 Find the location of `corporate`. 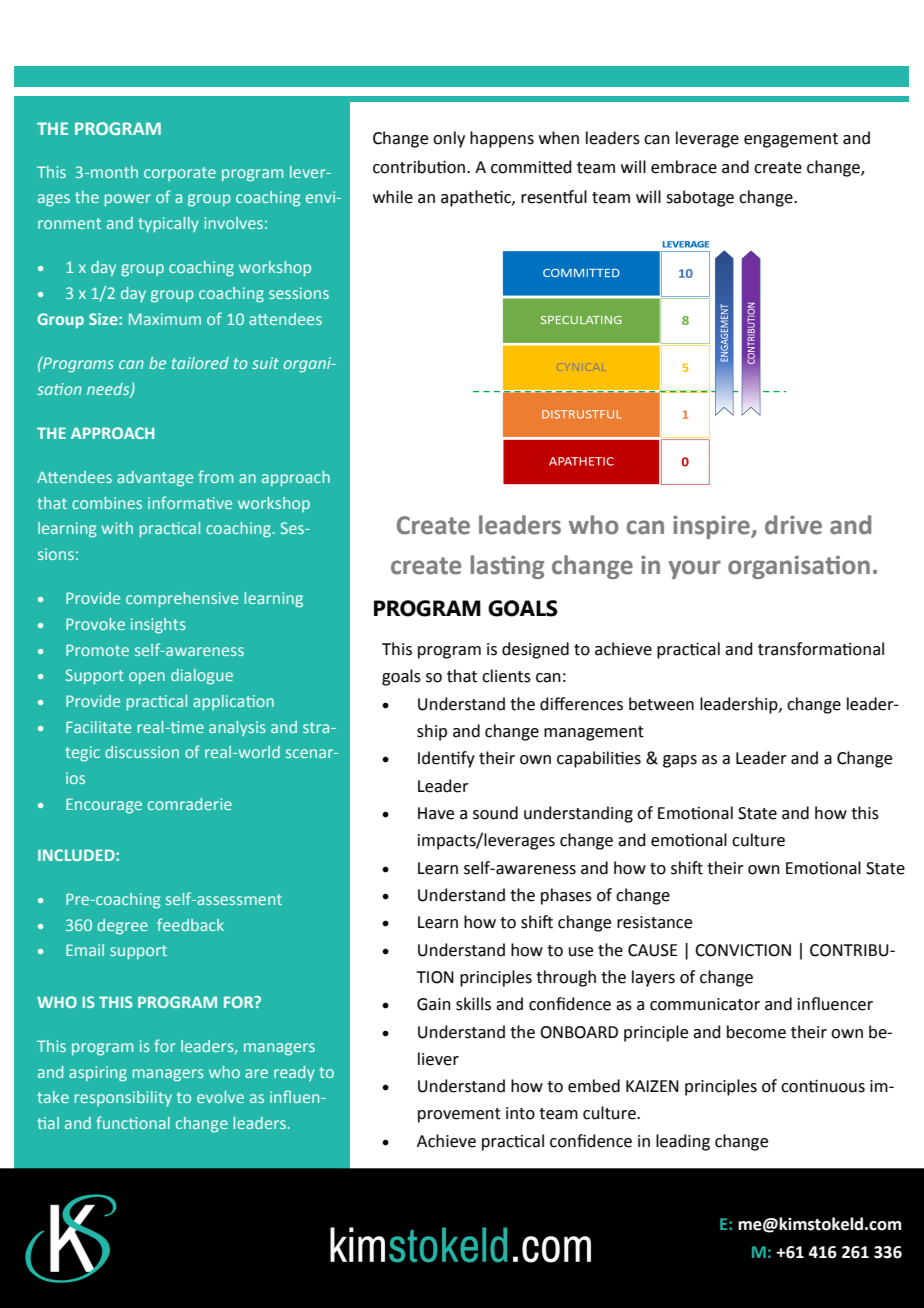

corporate is located at coordinates (180, 174).
